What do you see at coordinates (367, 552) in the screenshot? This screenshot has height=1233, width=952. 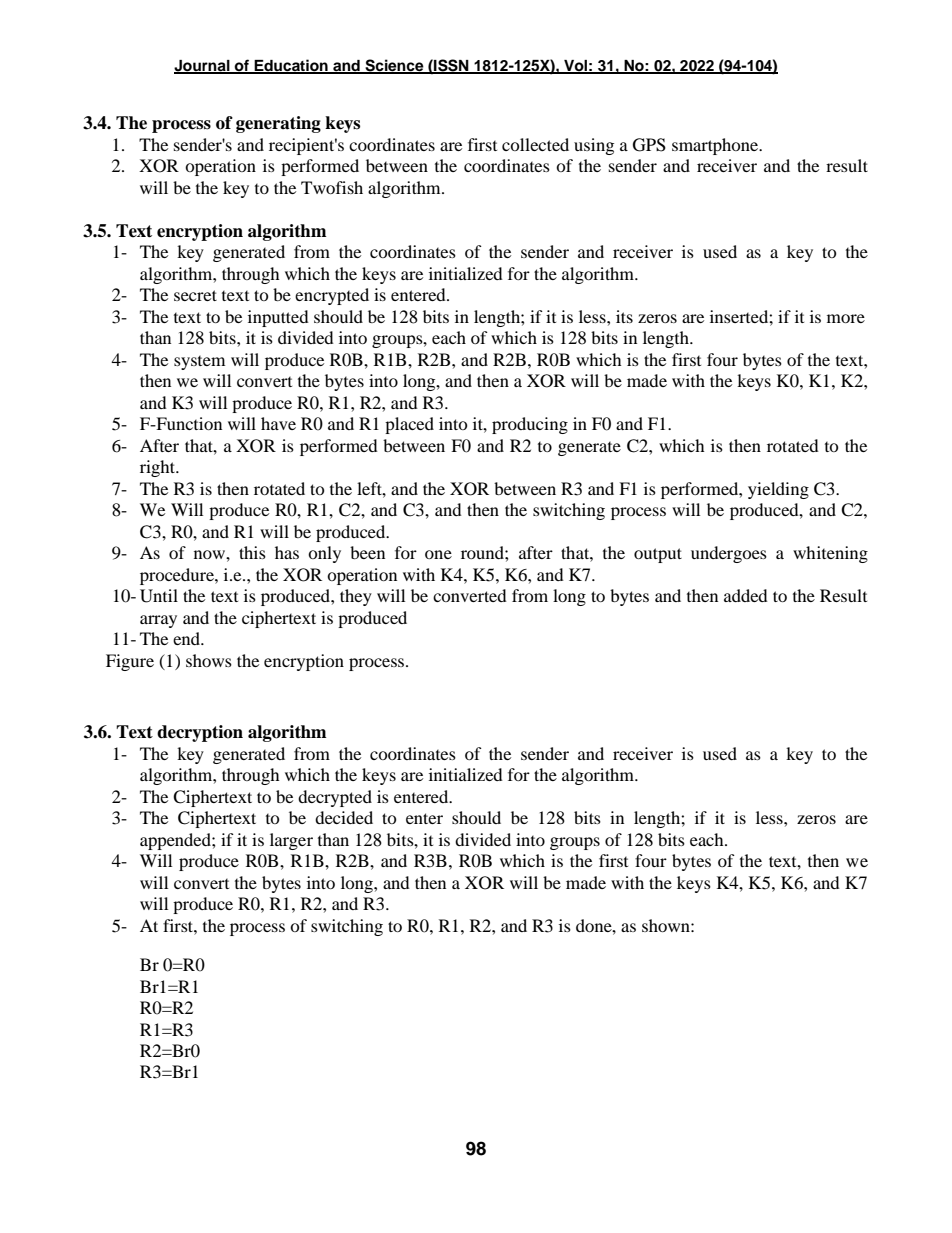 I see `been` at bounding box center [367, 552].
